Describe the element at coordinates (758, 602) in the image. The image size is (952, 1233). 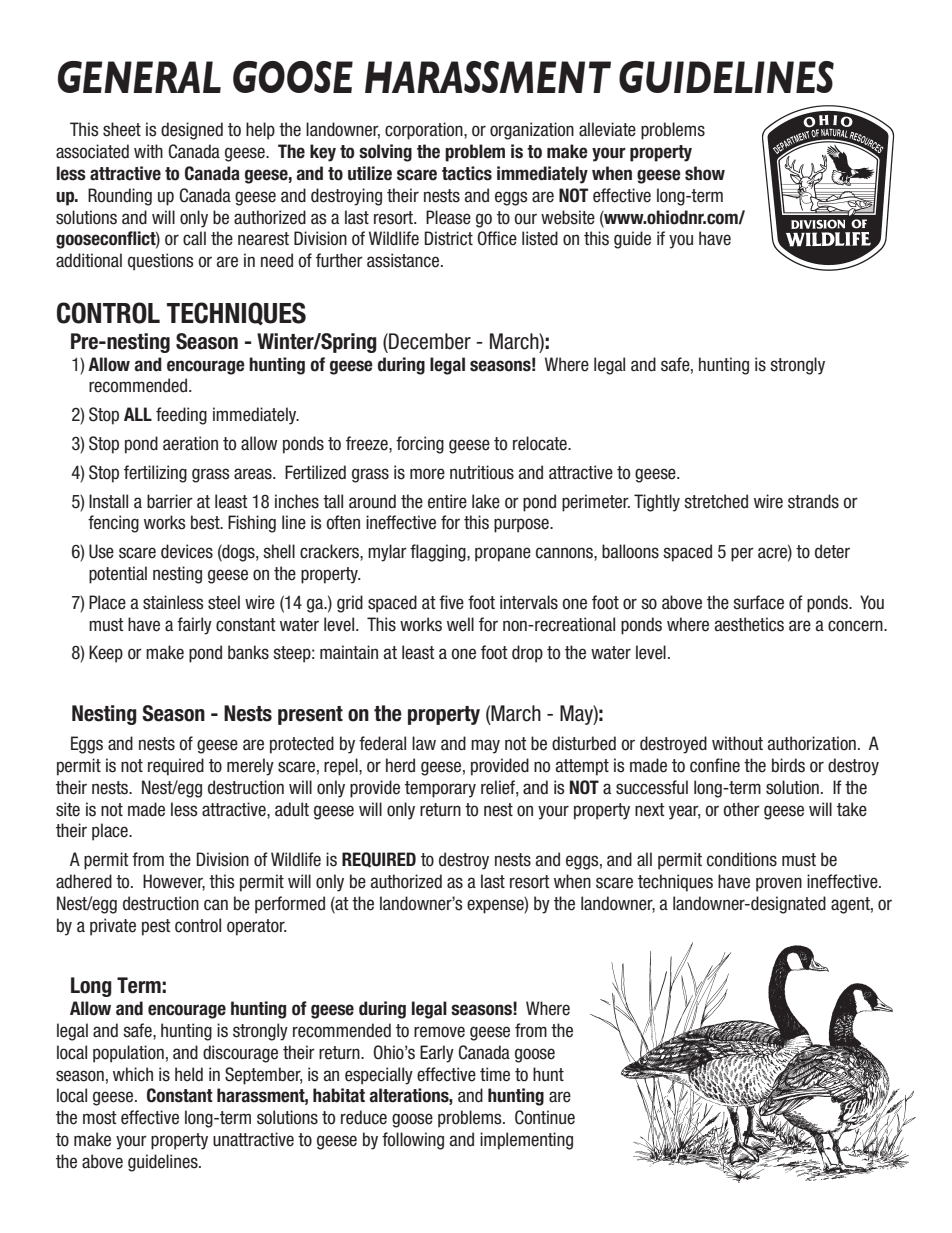
I see `surface` at that location.
